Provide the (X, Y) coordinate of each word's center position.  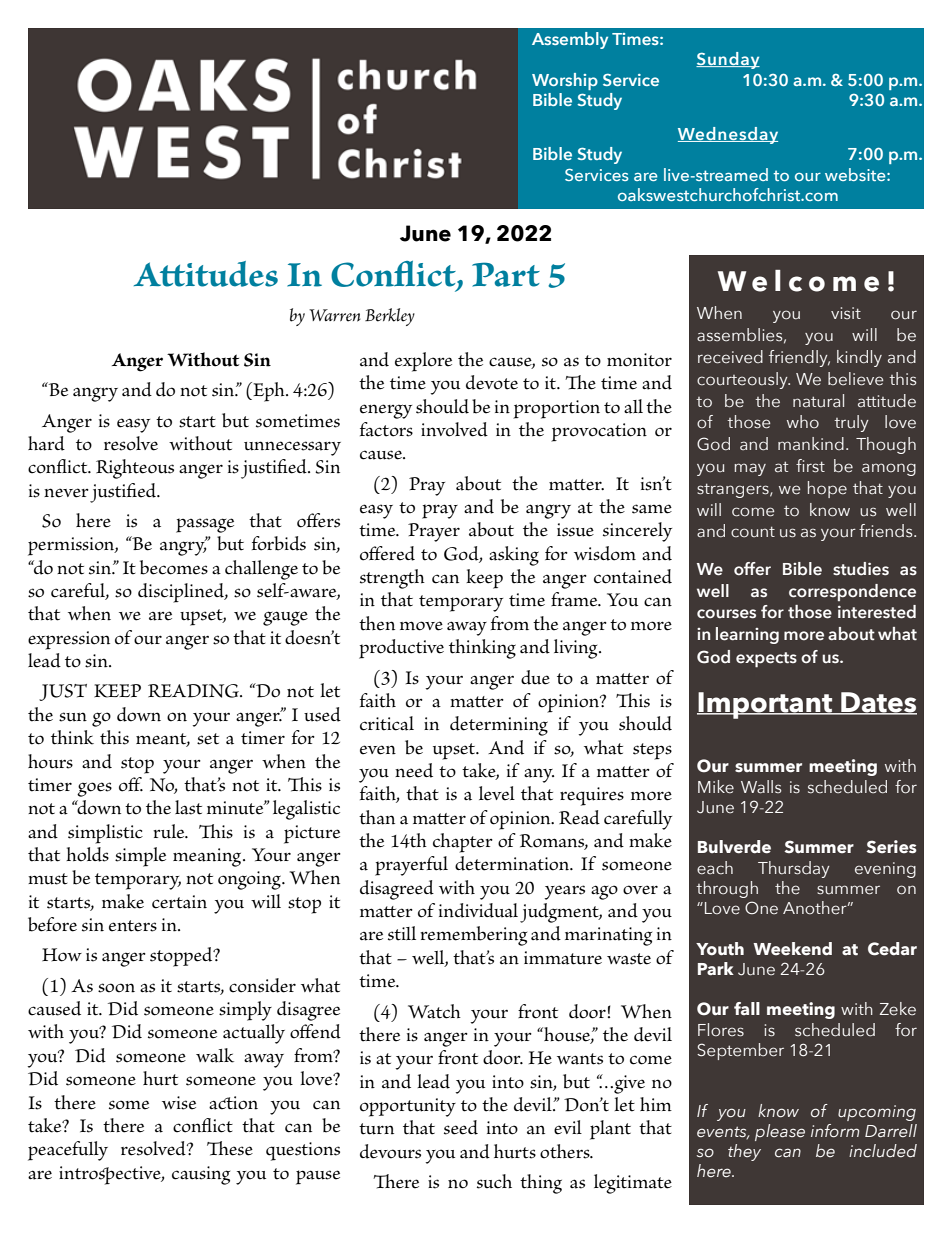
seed (461, 1127)
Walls (761, 787)
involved (454, 429)
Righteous (135, 469)
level (497, 793)
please (780, 1132)
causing (201, 1175)
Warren (335, 315)
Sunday (728, 60)
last (188, 807)
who (803, 422)
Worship (565, 81)
